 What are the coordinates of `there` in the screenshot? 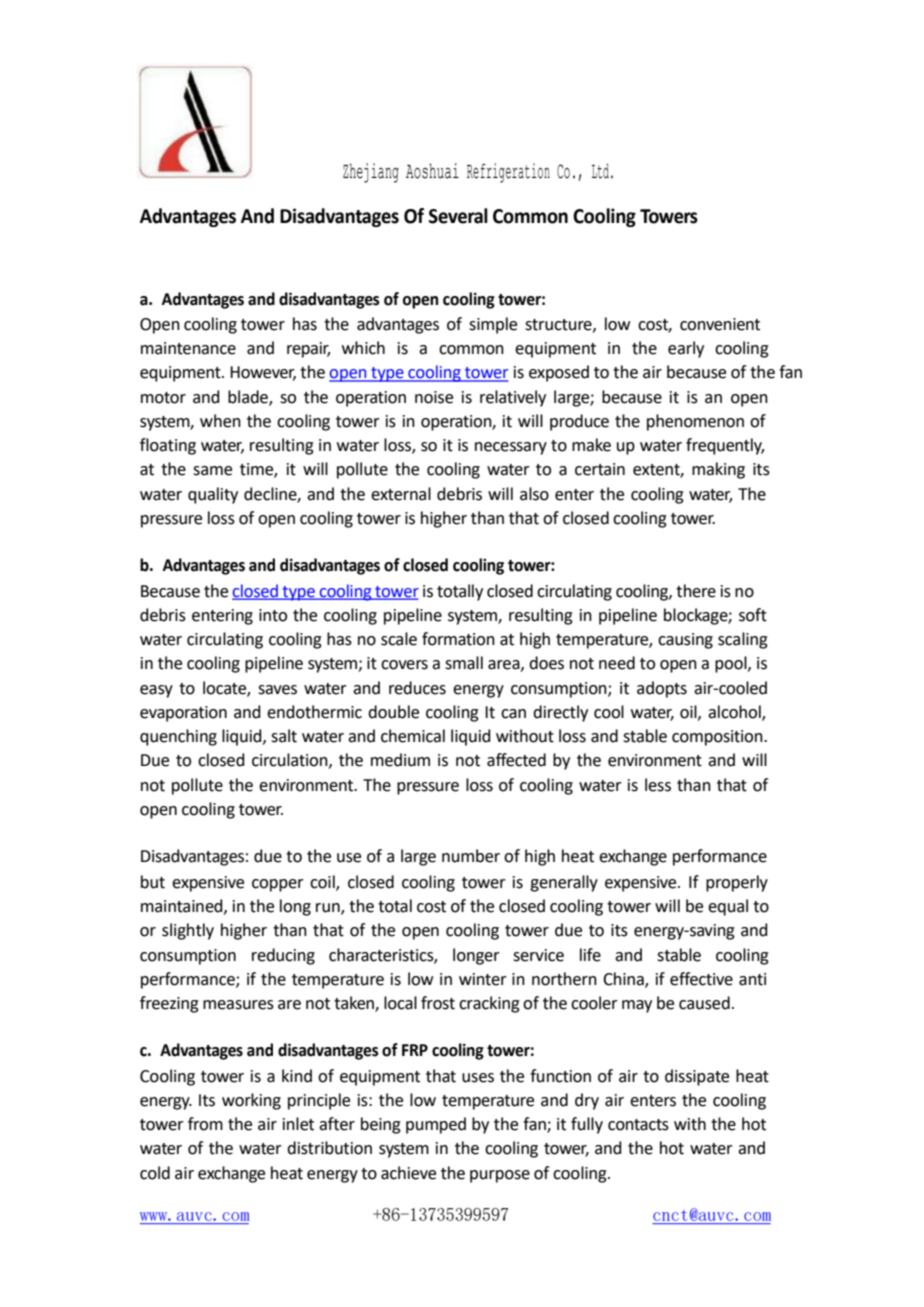 It's located at (696, 591).
